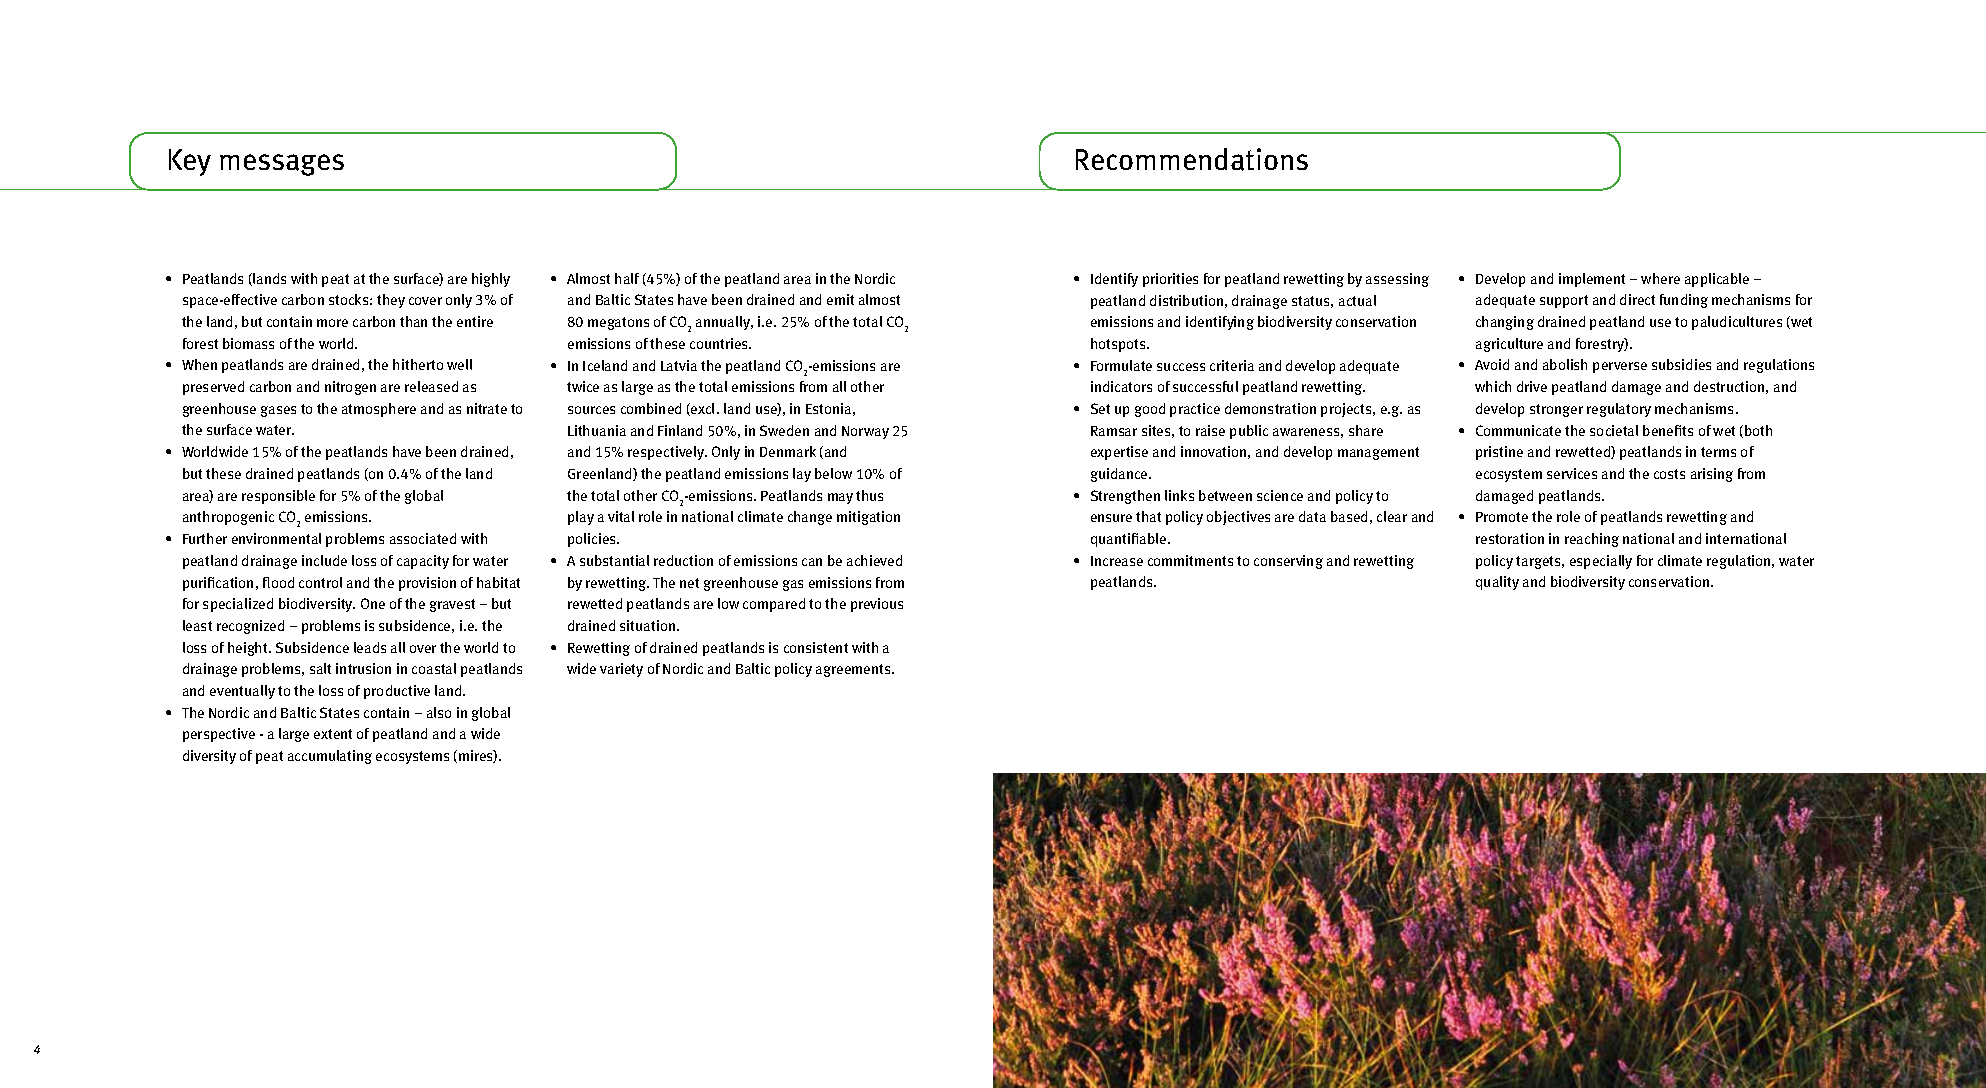  What do you see at coordinates (1192, 159) in the image?
I see `Recommendations` at bounding box center [1192, 159].
